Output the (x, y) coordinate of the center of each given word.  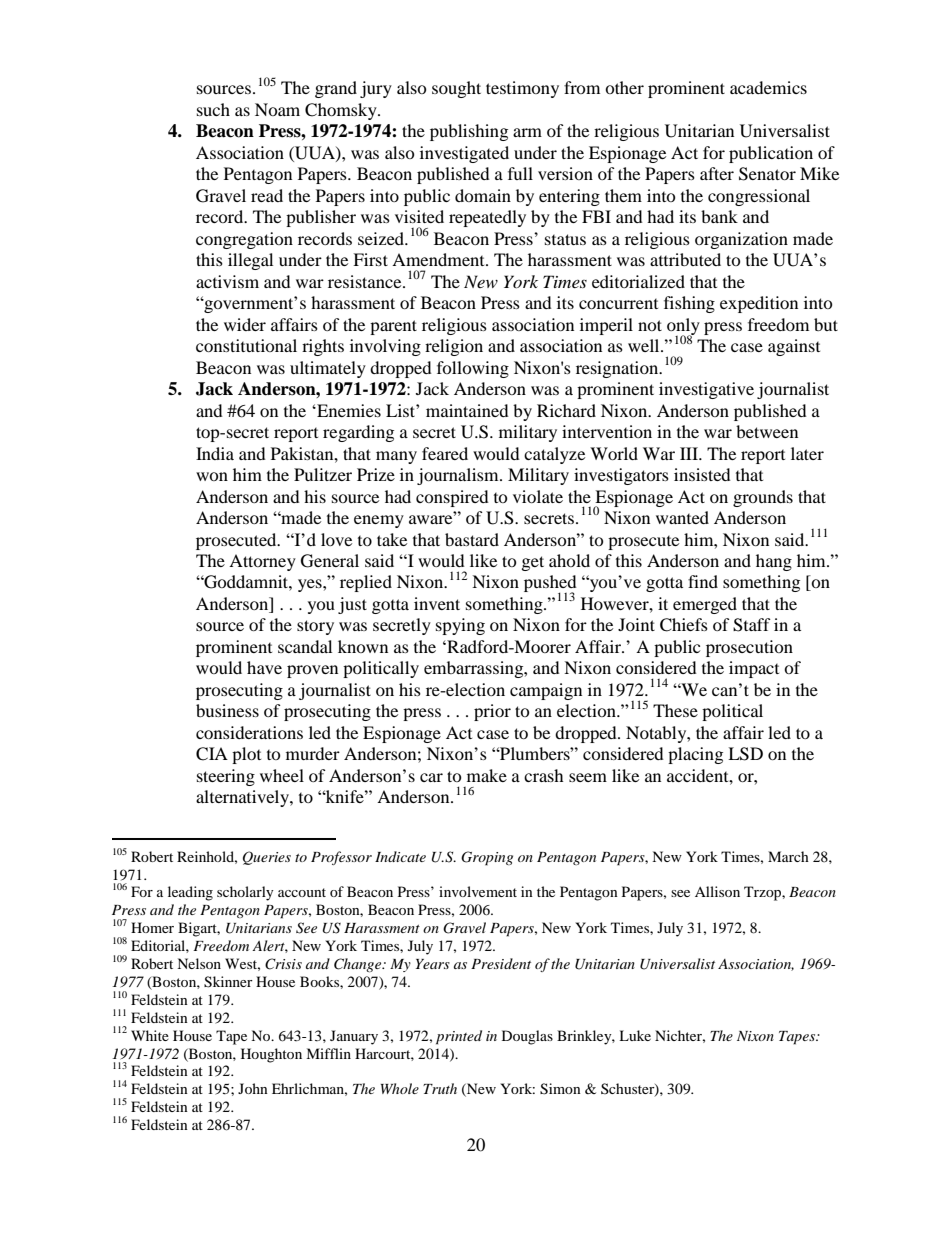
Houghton (271, 1055)
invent (437, 603)
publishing (469, 132)
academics (768, 87)
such (213, 109)
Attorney (262, 562)
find (703, 581)
